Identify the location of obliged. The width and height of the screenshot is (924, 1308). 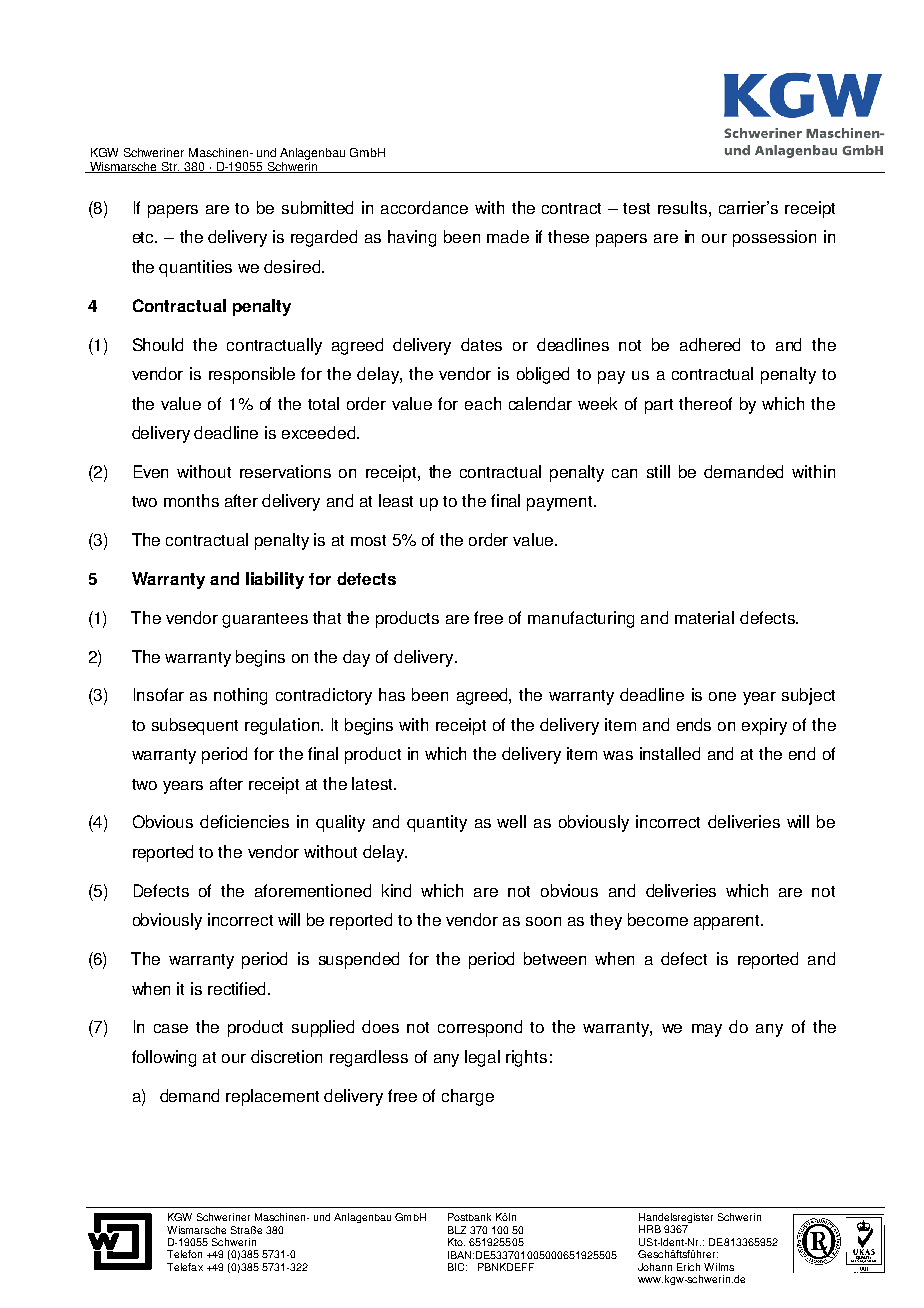
(543, 375).
